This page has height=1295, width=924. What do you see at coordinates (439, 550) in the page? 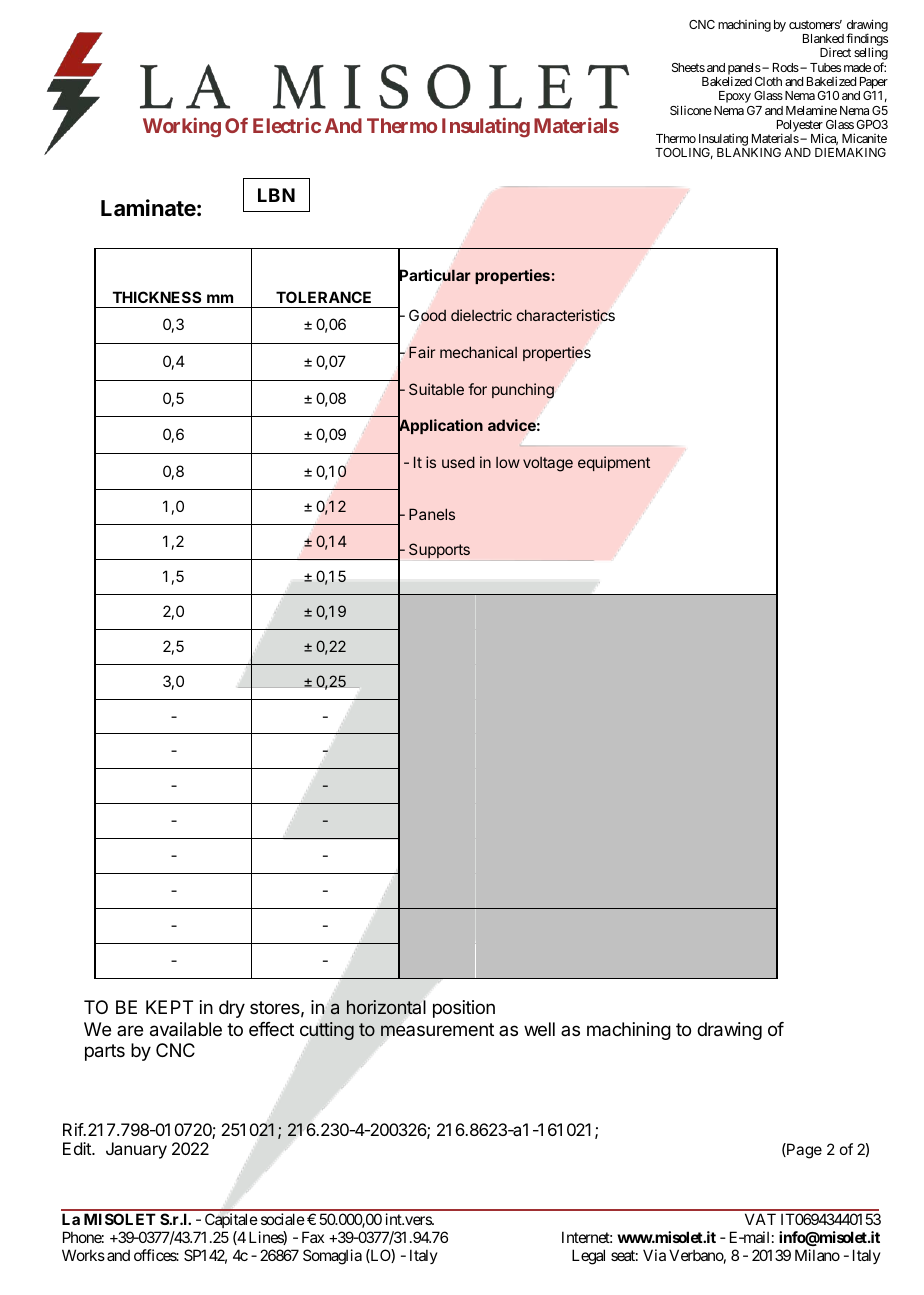
I see `Supports` at bounding box center [439, 550].
